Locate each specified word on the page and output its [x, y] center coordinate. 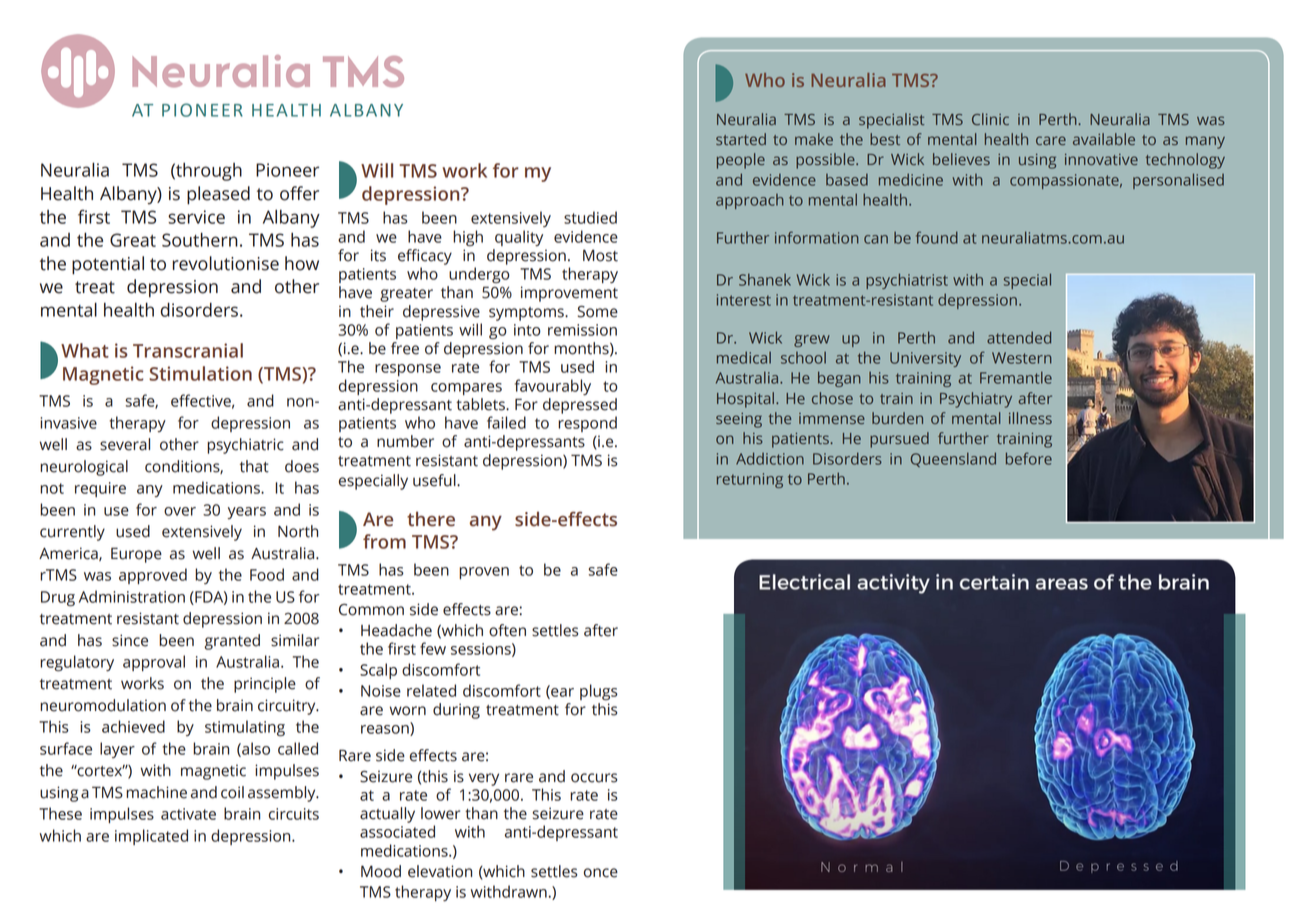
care [1051, 140]
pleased [218, 195]
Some [598, 311]
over [180, 511]
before [1029, 458]
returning [750, 480]
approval [154, 663]
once [601, 873]
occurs [594, 778]
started [741, 139]
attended [1019, 337]
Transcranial [188, 350]
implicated [151, 837]
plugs [599, 692]
